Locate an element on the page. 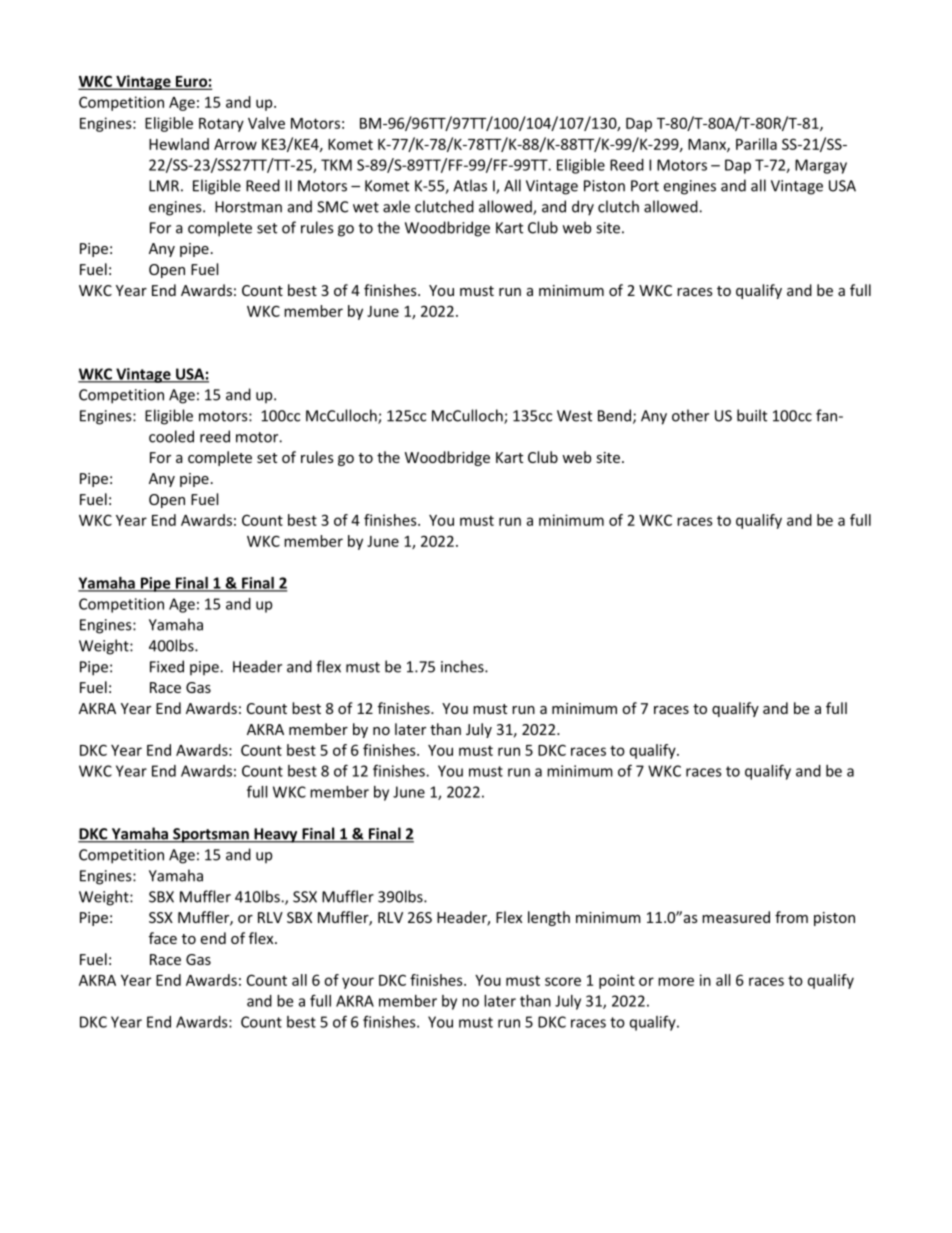 The width and height of the image is (952, 1233). dry is located at coordinates (583, 208).
